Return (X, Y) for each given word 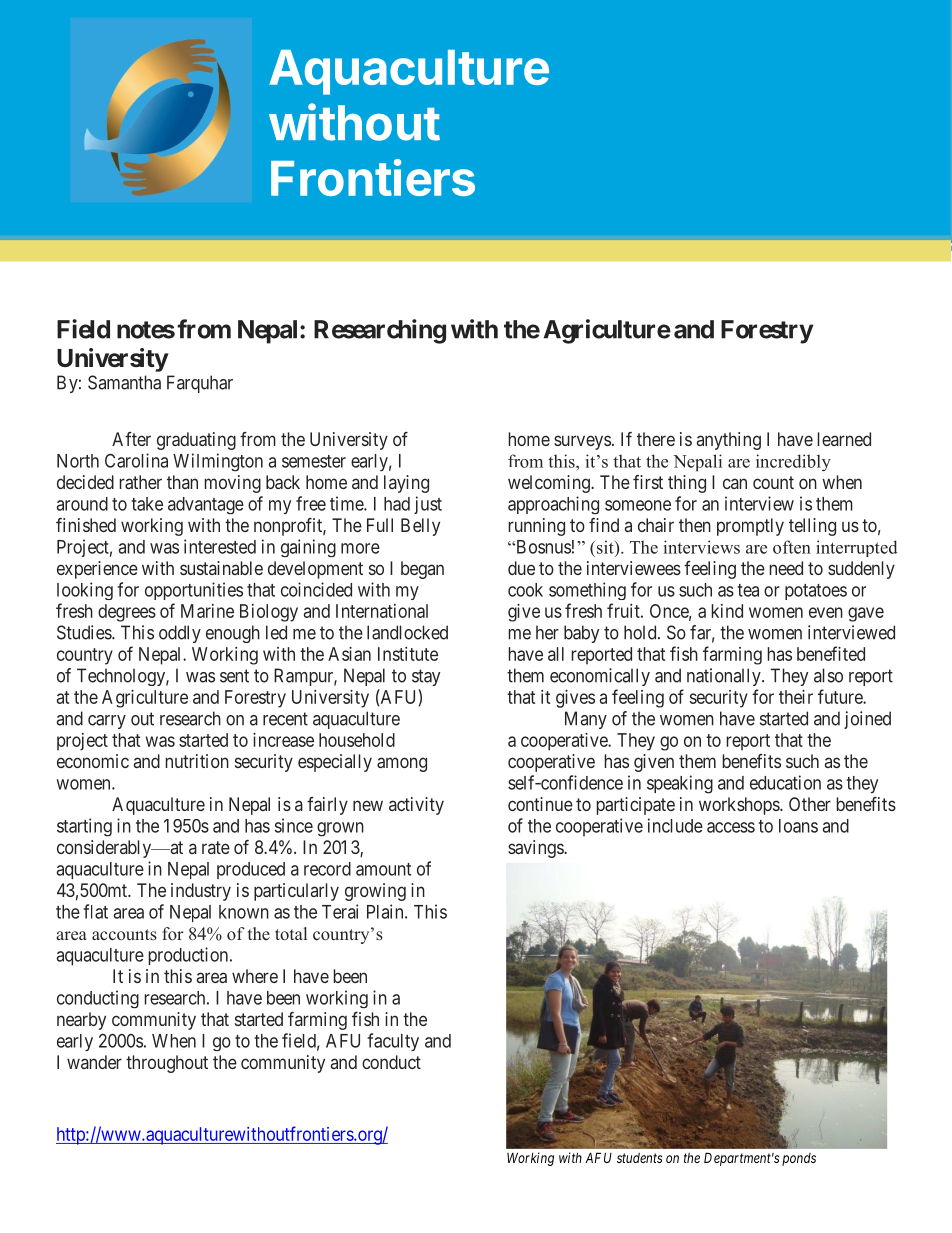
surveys (582, 442)
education (785, 782)
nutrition (197, 761)
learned (844, 439)
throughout (167, 1064)
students (639, 1158)
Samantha (124, 382)
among (402, 764)
